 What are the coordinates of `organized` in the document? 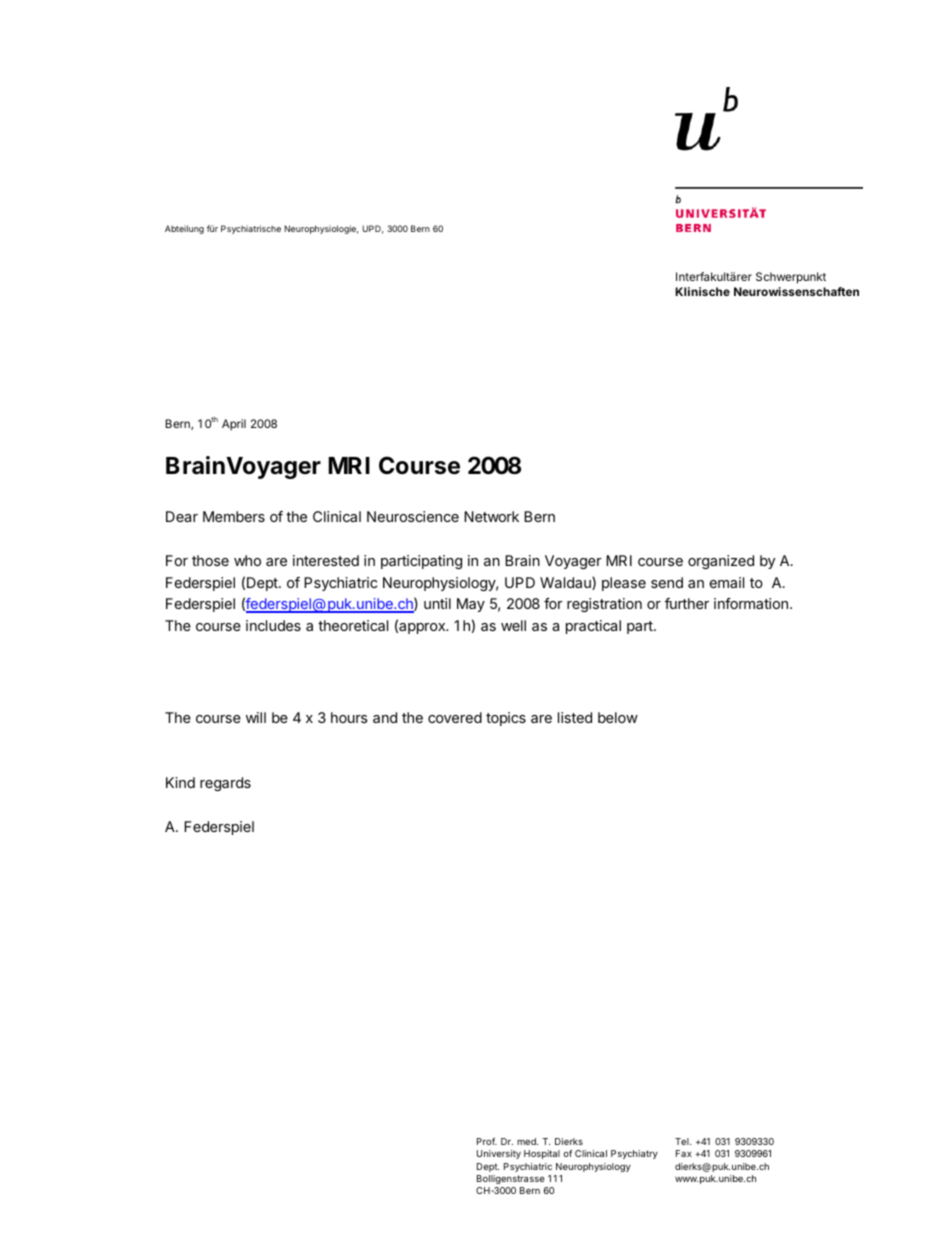 It's located at (721, 562).
